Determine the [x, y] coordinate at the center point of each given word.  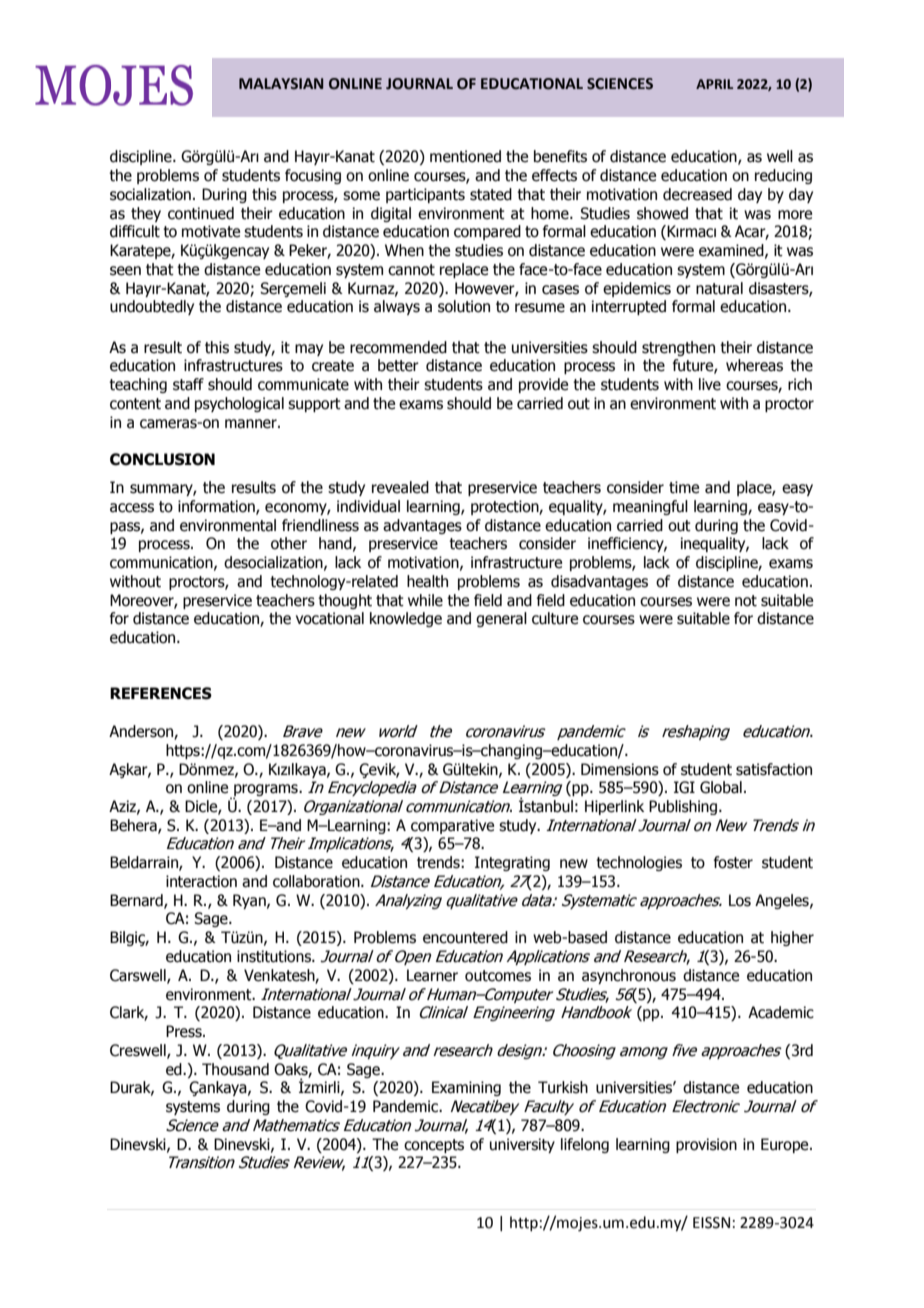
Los [740, 900]
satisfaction [774, 769]
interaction [201, 881]
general [501, 619]
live [710, 384]
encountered [465, 937]
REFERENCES [161, 693]
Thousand [235, 1069]
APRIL [714, 84]
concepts [434, 1146]
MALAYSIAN [281, 84]
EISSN [711, 1223]
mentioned [465, 156]
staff [188, 384]
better [398, 365]
